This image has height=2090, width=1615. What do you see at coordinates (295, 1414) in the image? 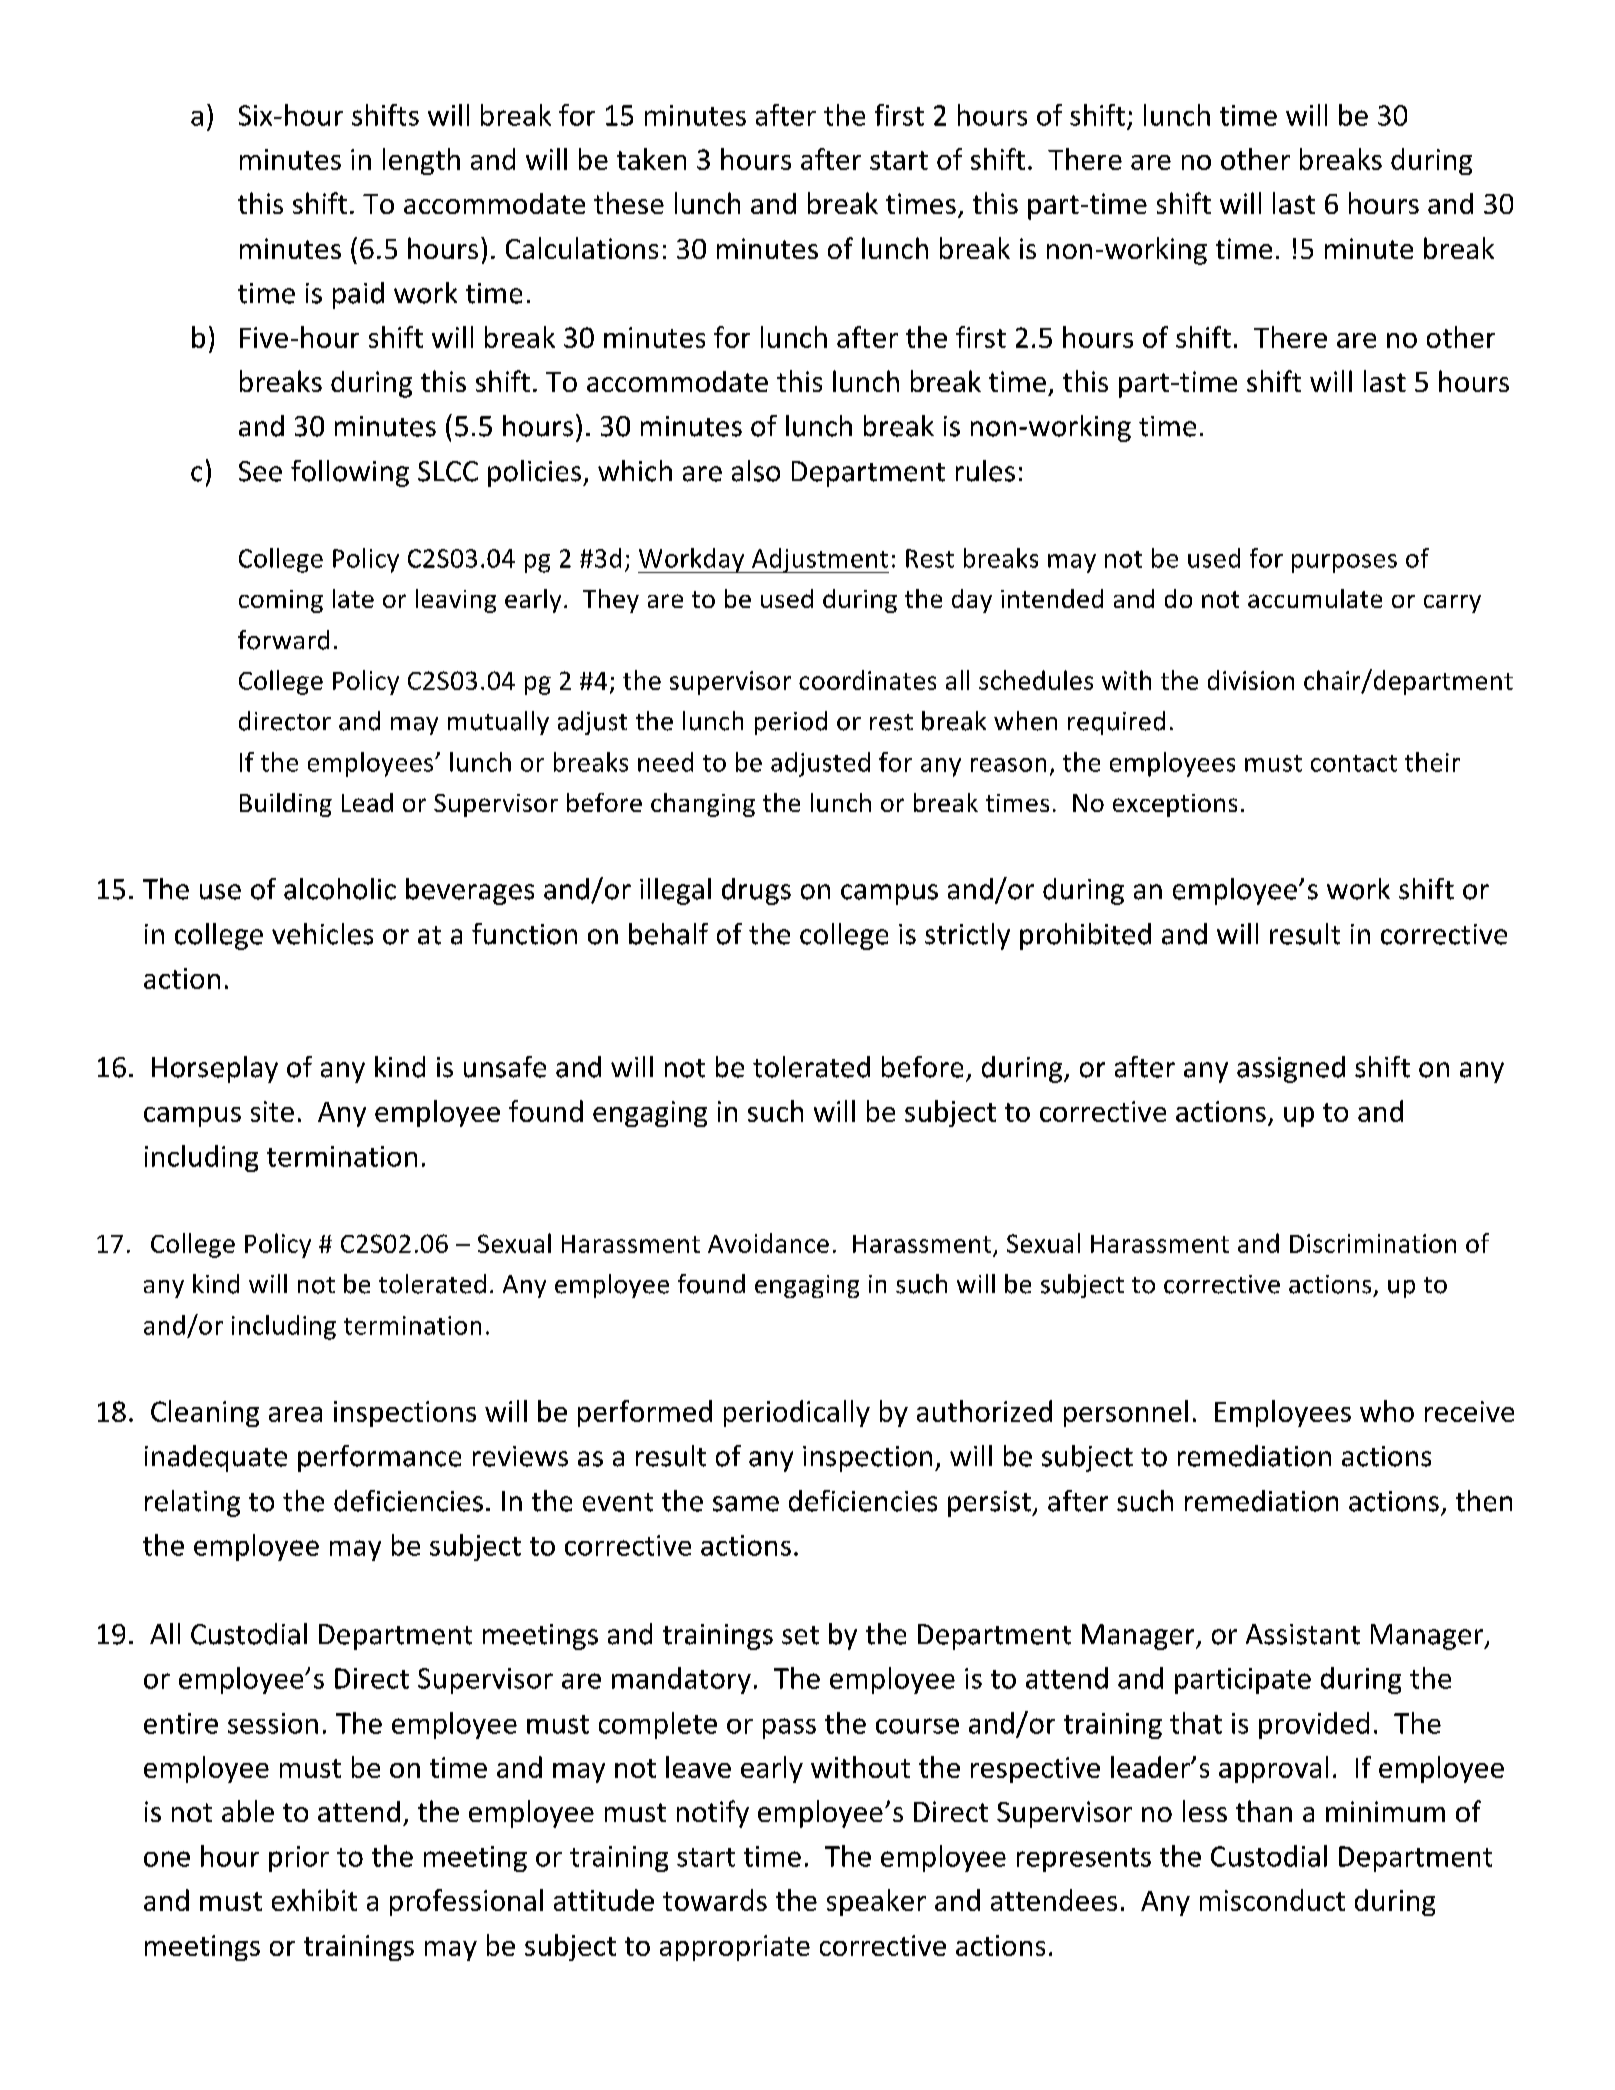
I see `area` at bounding box center [295, 1414].
